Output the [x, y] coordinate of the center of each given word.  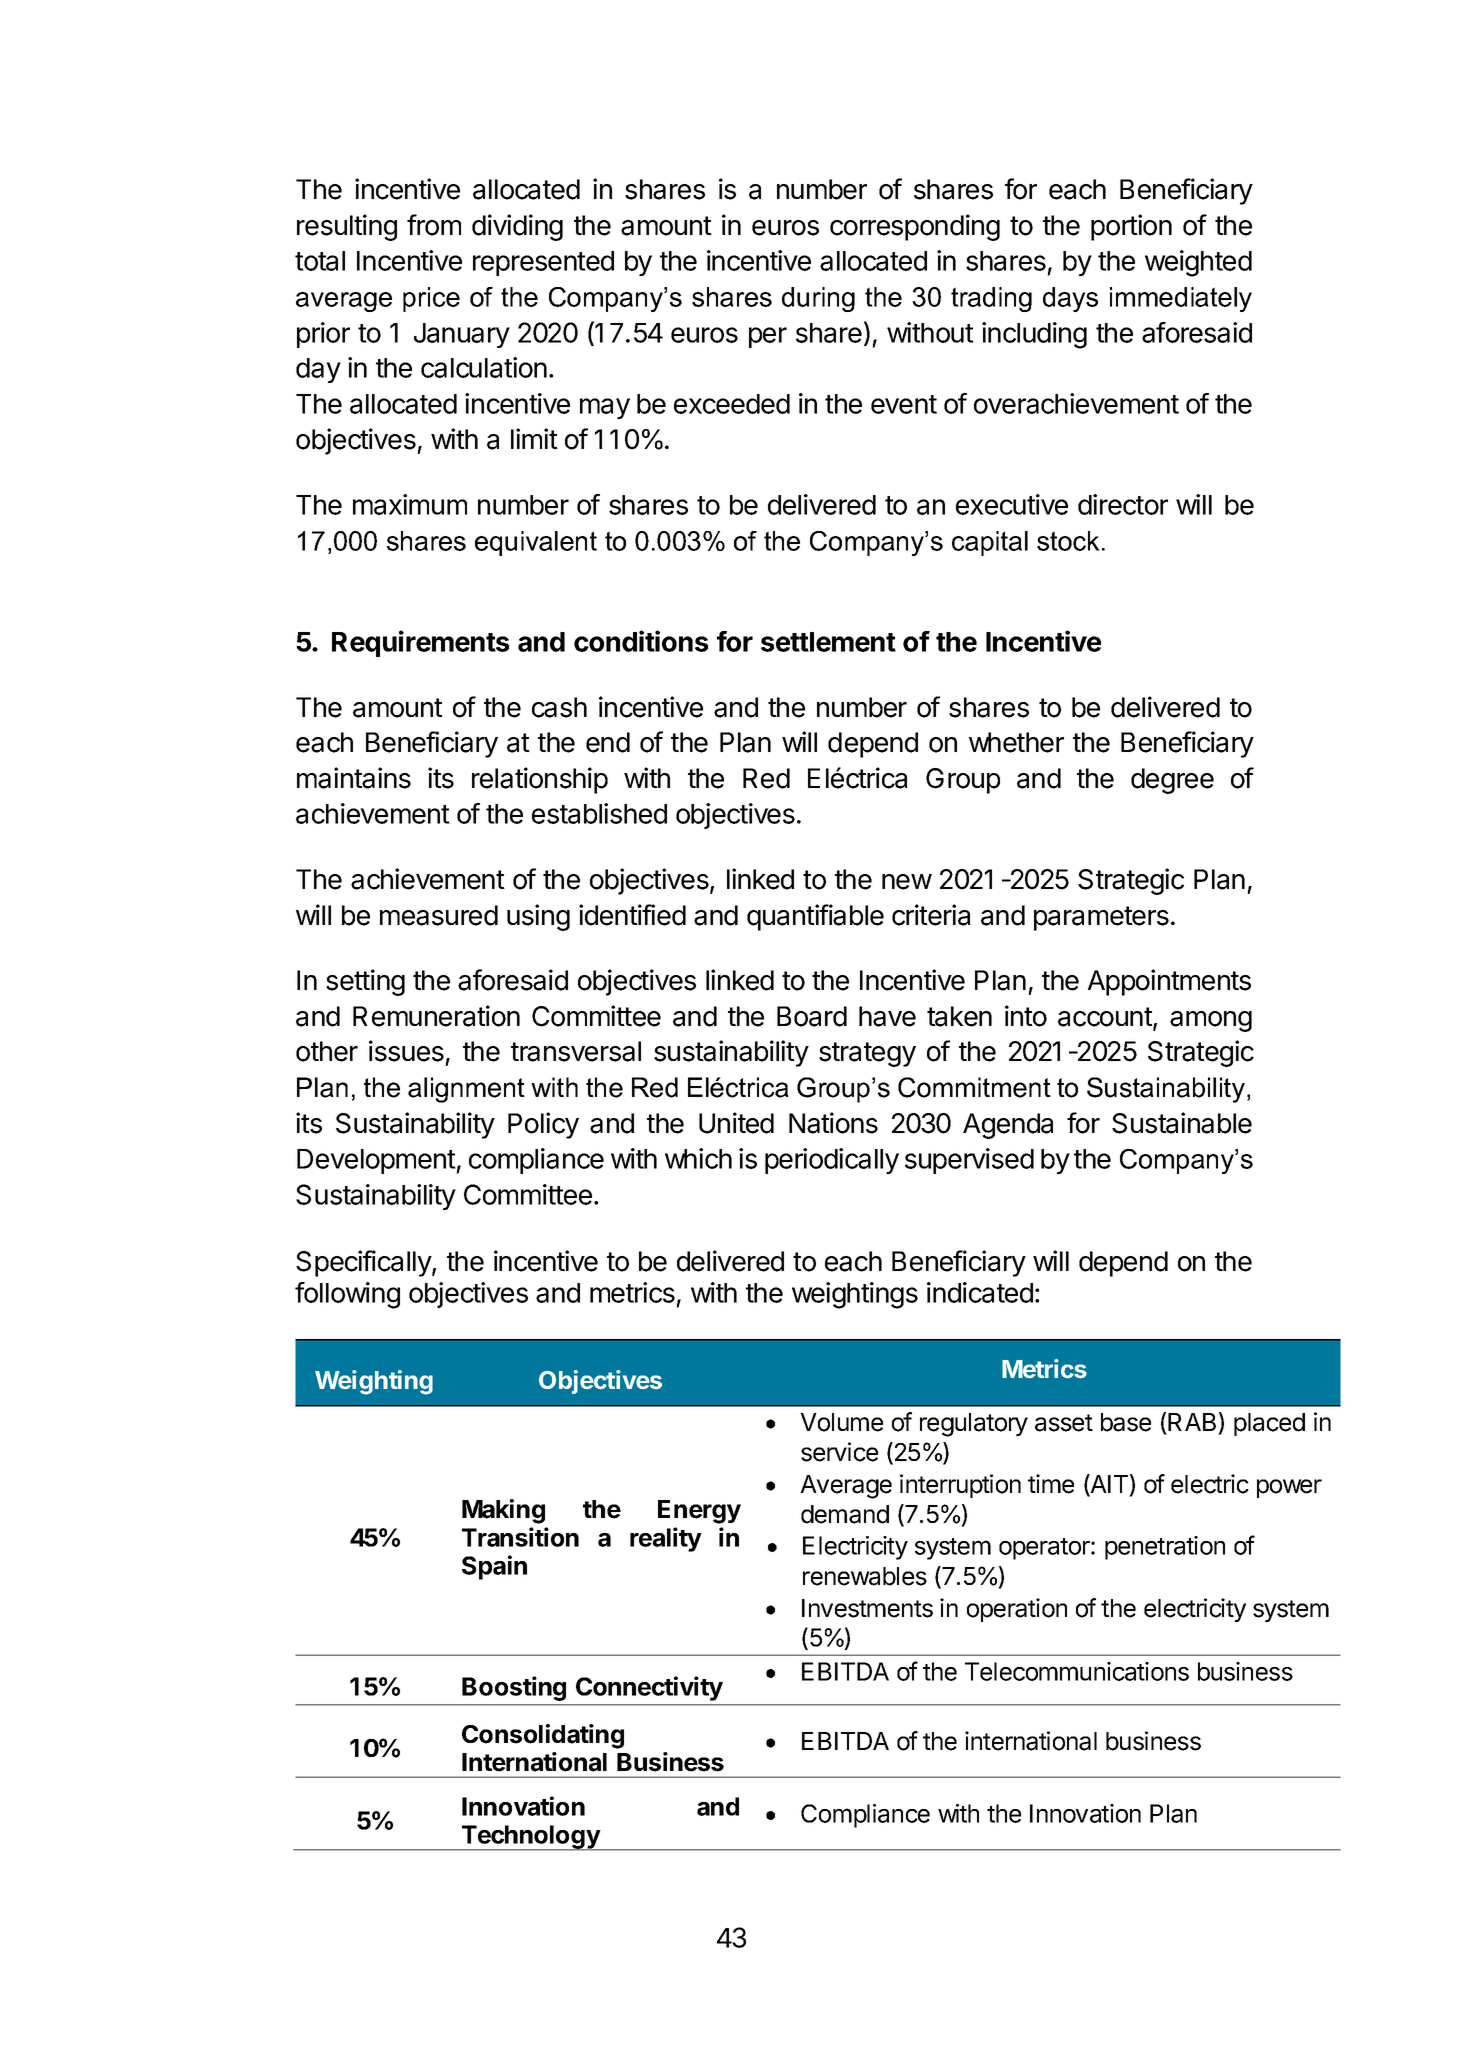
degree [1172, 781]
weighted [1198, 263]
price [431, 299]
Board [812, 1016]
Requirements [420, 643]
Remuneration [436, 1016]
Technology [530, 1838]
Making [503, 1511]
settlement [828, 642]
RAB [1192, 1422]
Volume [841, 1422]
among [1211, 1021]
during [818, 299]
